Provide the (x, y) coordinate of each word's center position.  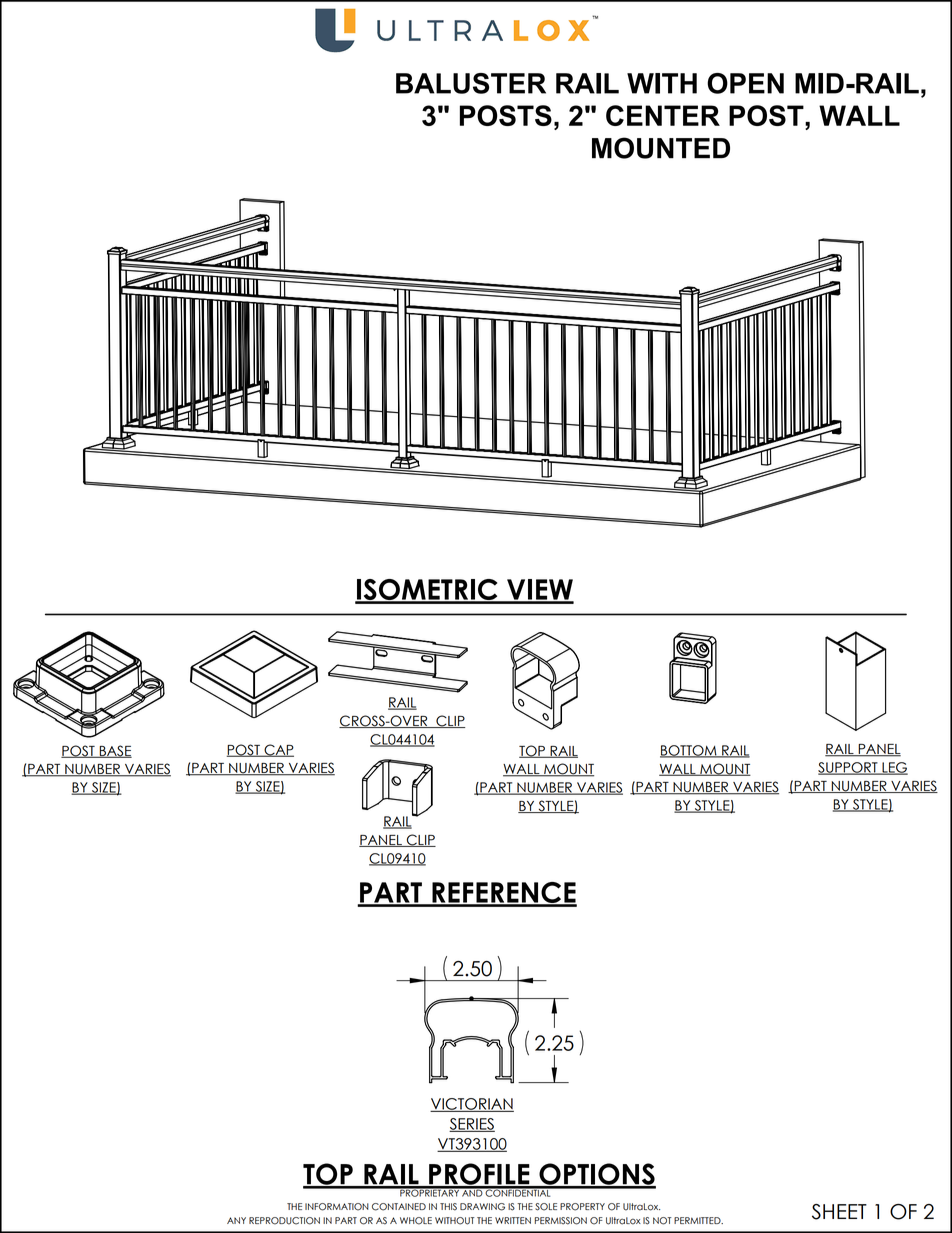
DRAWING (482, 1207)
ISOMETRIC (427, 591)
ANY (236, 1220)
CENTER (663, 115)
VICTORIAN (472, 1105)
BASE (115, 751)
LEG (894, 768)
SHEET (839, 1212)
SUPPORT (849, 768)
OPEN (745, 83)
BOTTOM (689, 751)
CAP (278, 750)
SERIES (472, 1125)
